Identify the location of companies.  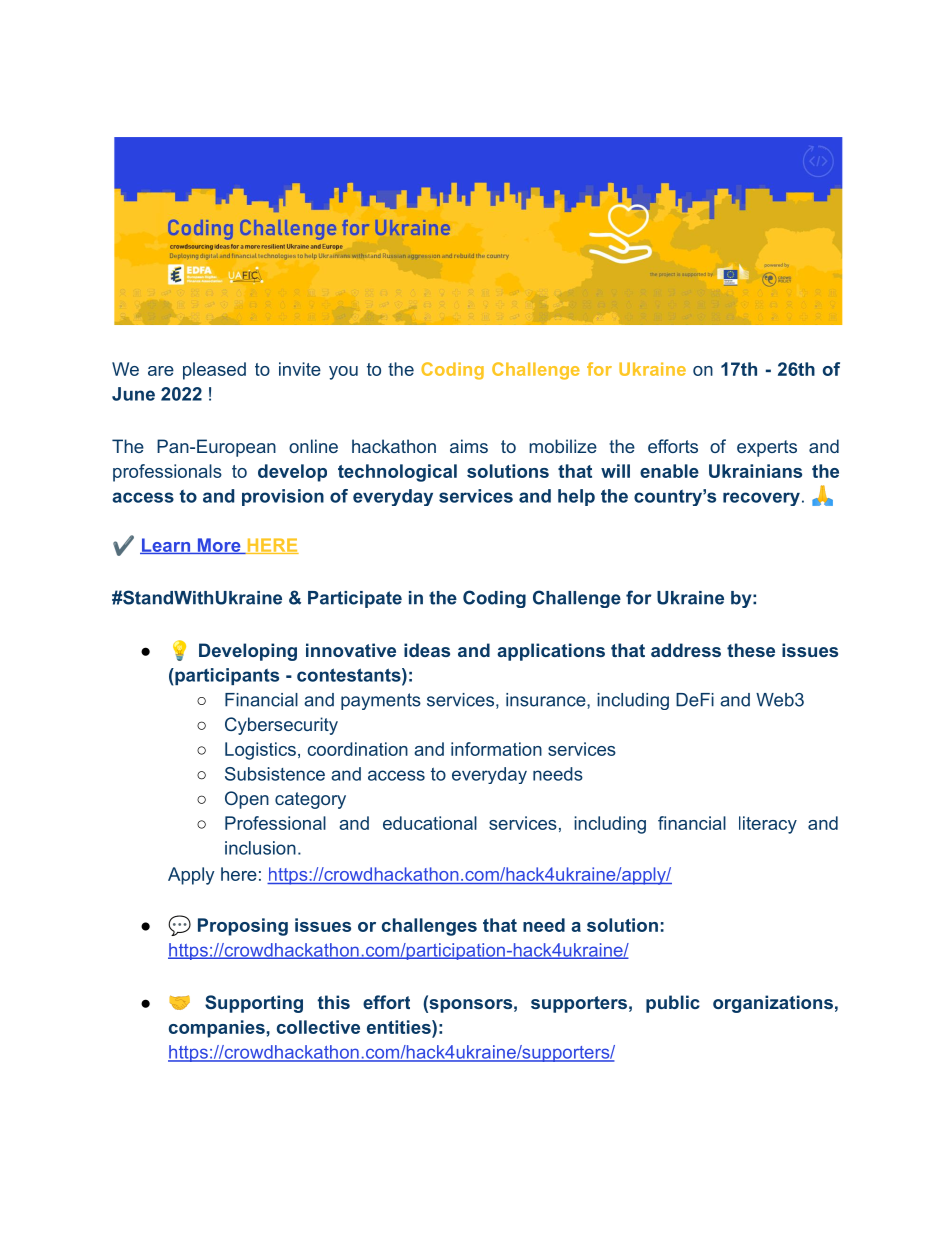
(217, 1029).
